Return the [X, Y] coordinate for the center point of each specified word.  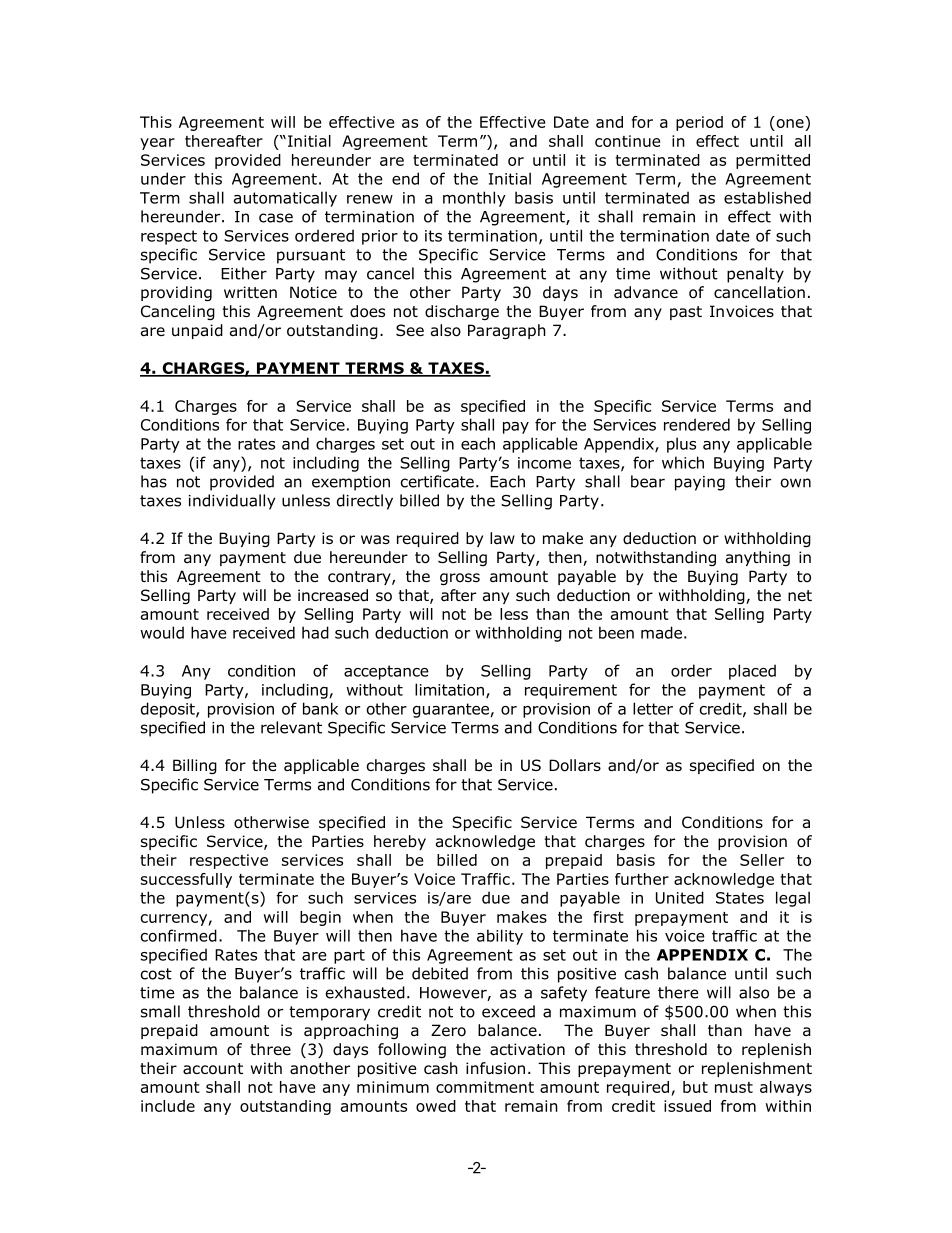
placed [752, 672]
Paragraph [507, 331]
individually [232, 502]
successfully [186, 880]
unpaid [197, 331]
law [502, 538]
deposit [169, 710]
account [213, 1069]
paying [700, 483]
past [686, 313]
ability [500, 937]
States [740, 898]
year [157, 144]
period [699, 123]
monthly [474, 199]
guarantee [451, 710]
